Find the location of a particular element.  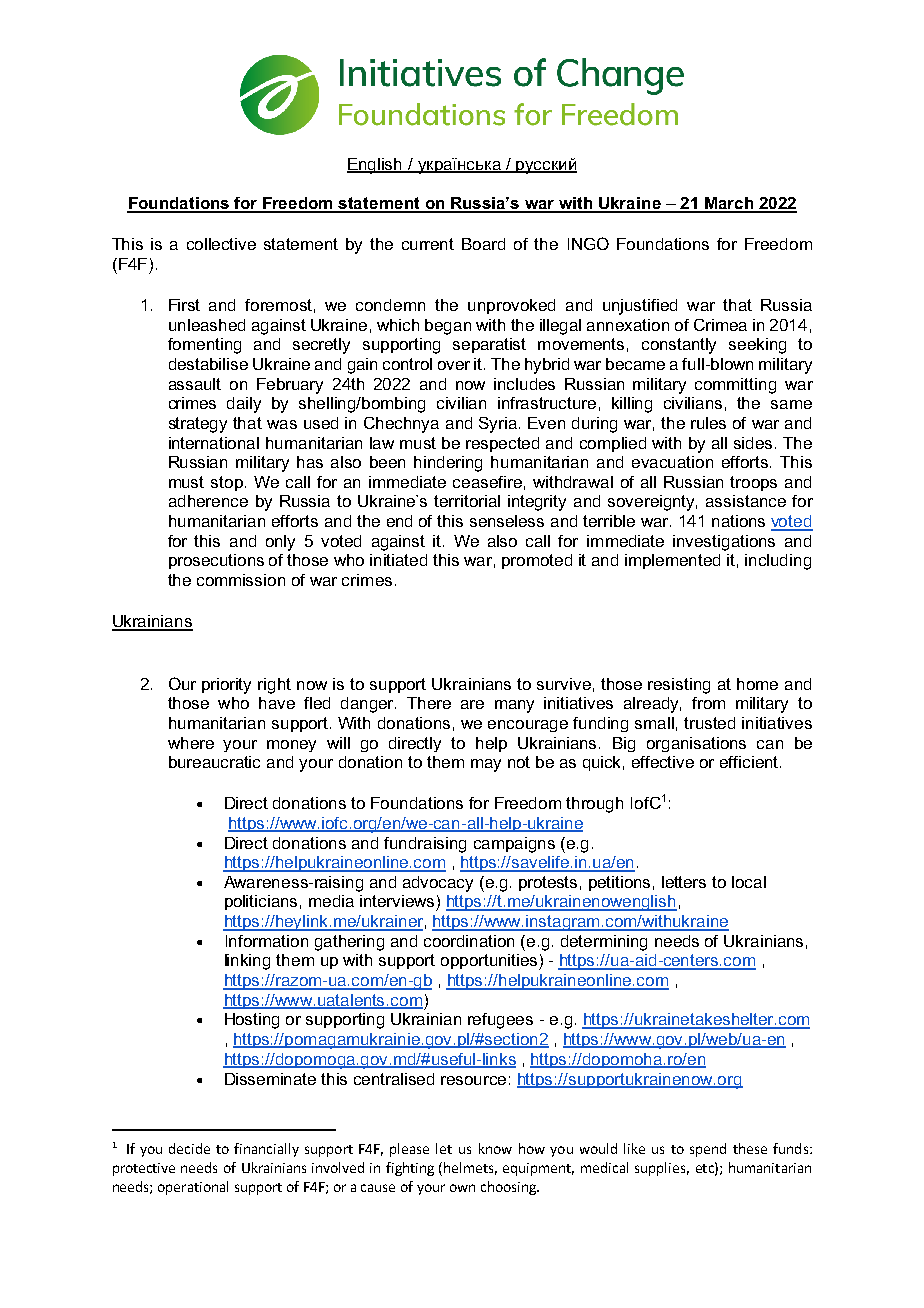

letters is located at coordinates (684, 882).
